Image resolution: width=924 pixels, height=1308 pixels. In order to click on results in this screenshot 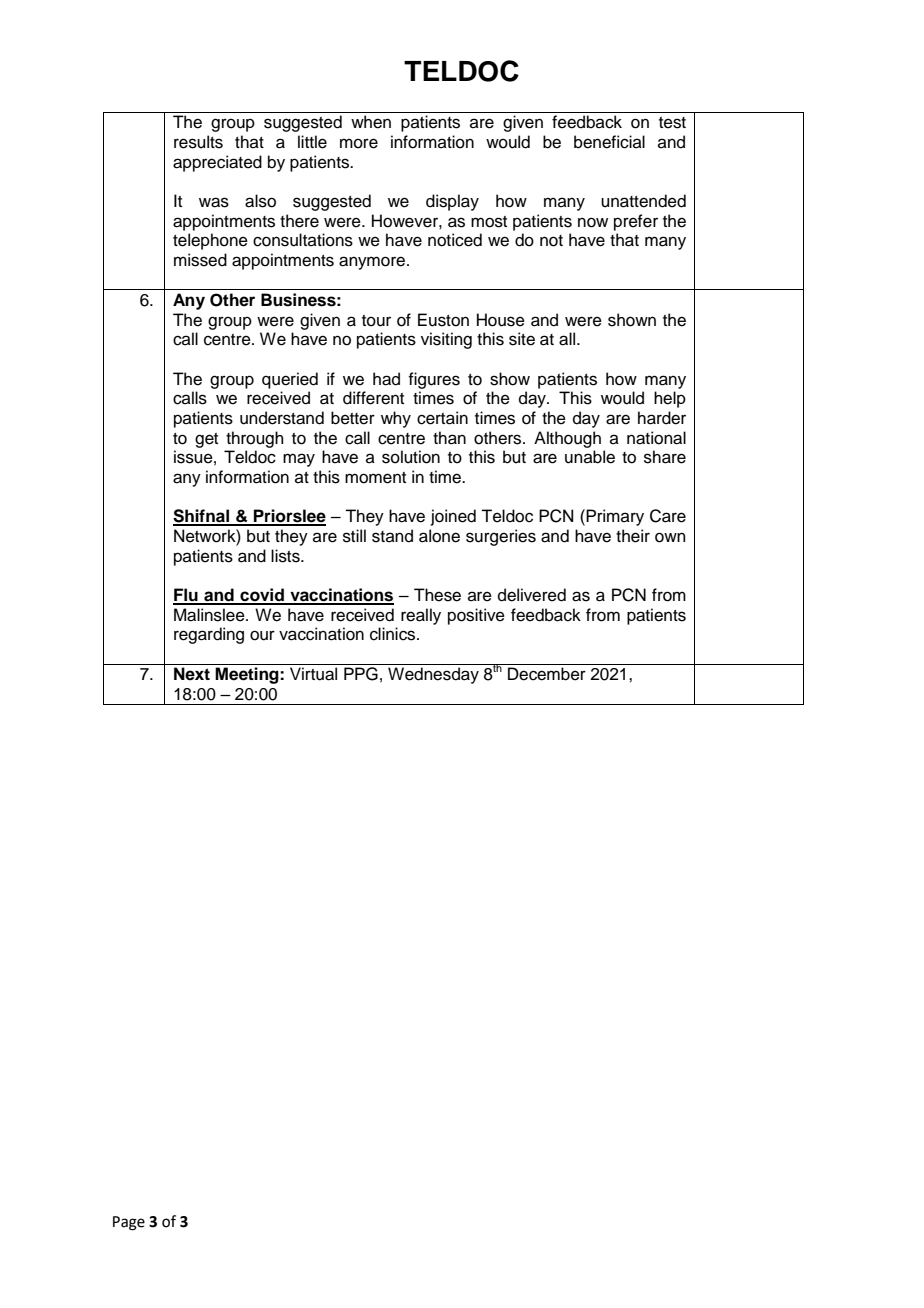, I will do `click(198, 142)`.
